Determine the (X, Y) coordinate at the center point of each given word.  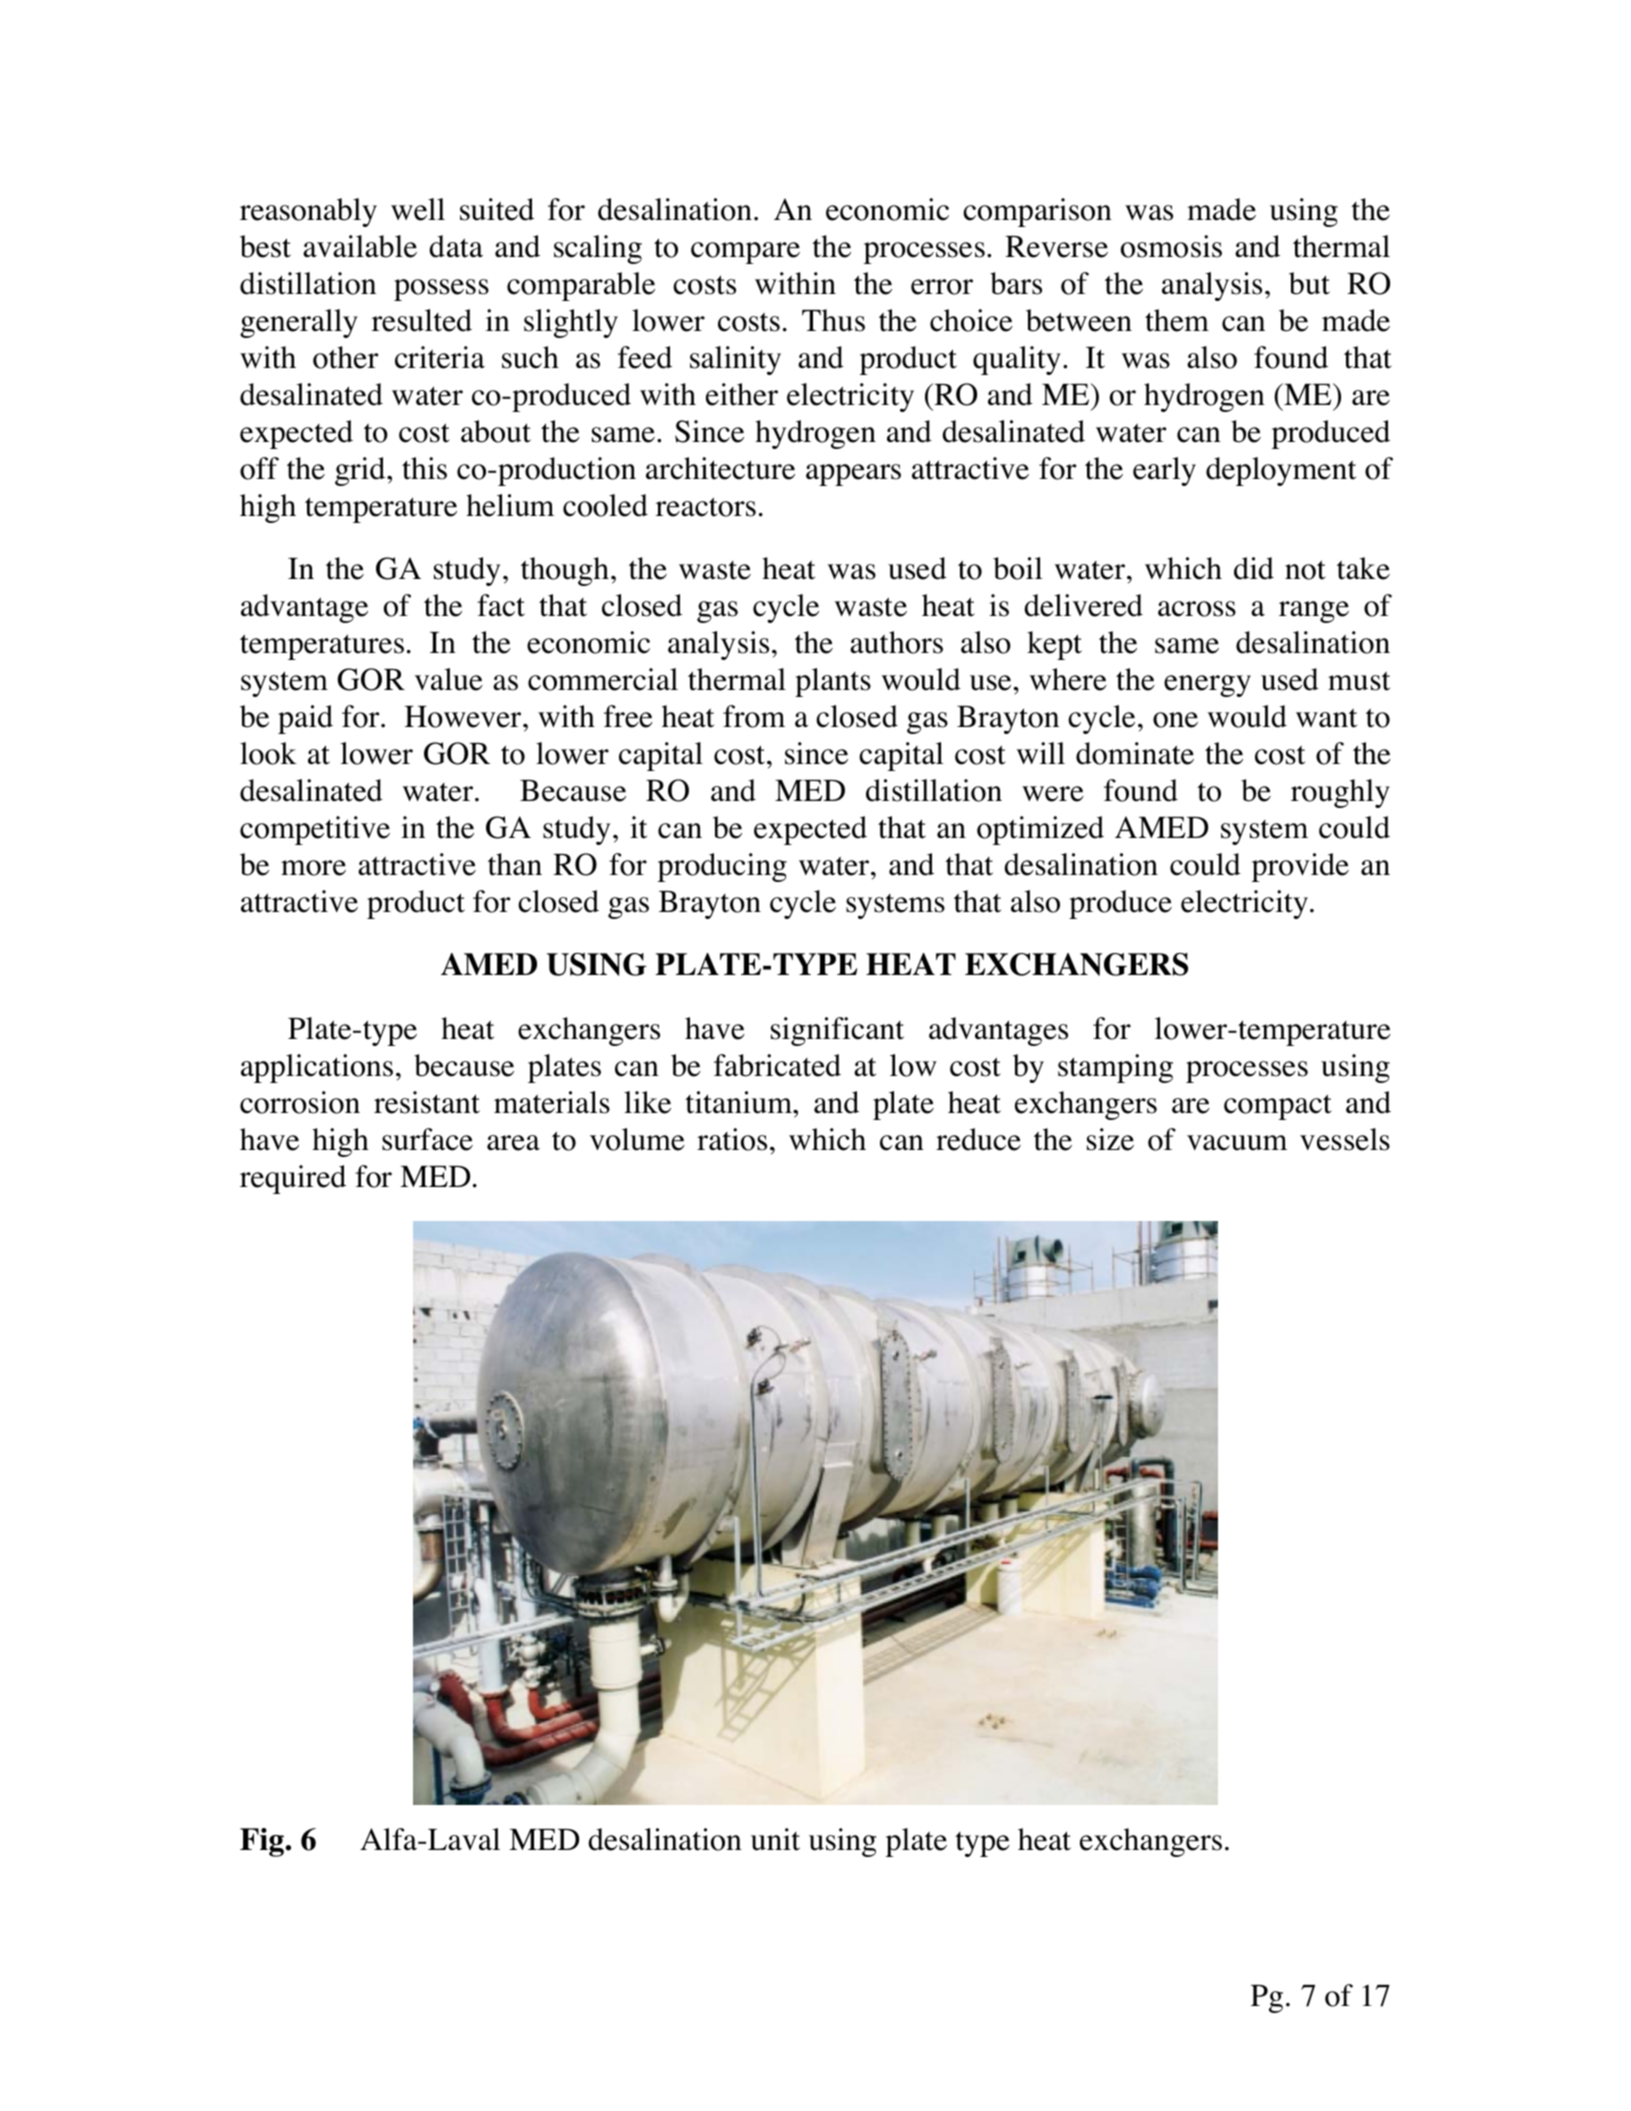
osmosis (1171, 246)
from (754, 716)
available (360, 246)
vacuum (1237, 1143)
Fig (263, 1842)
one (1175, 720)
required (293, 1179)
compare (745, 253)
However (464, 717)
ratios (732, 1139)
